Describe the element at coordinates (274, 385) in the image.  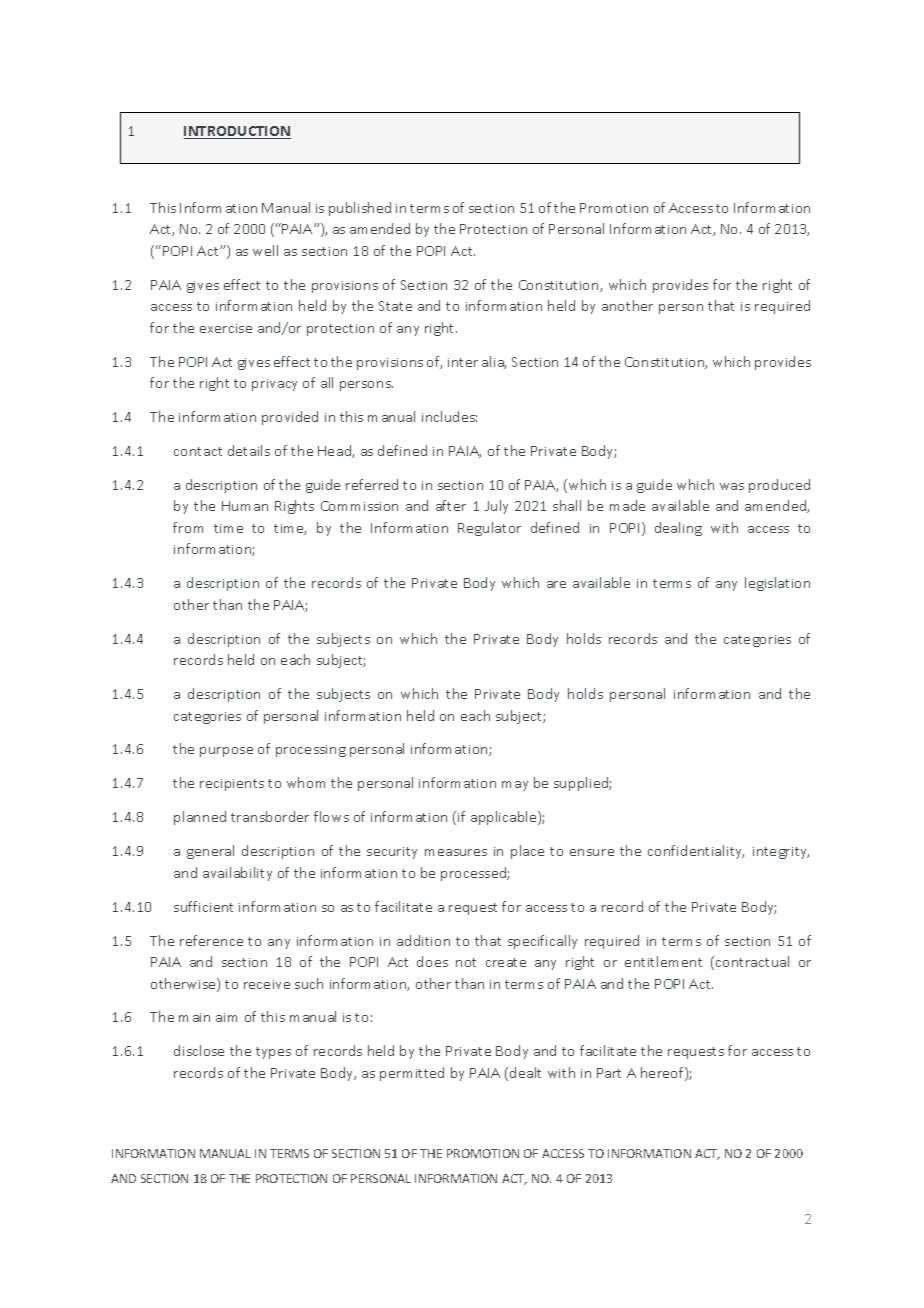
I see `privacy` at that location.
